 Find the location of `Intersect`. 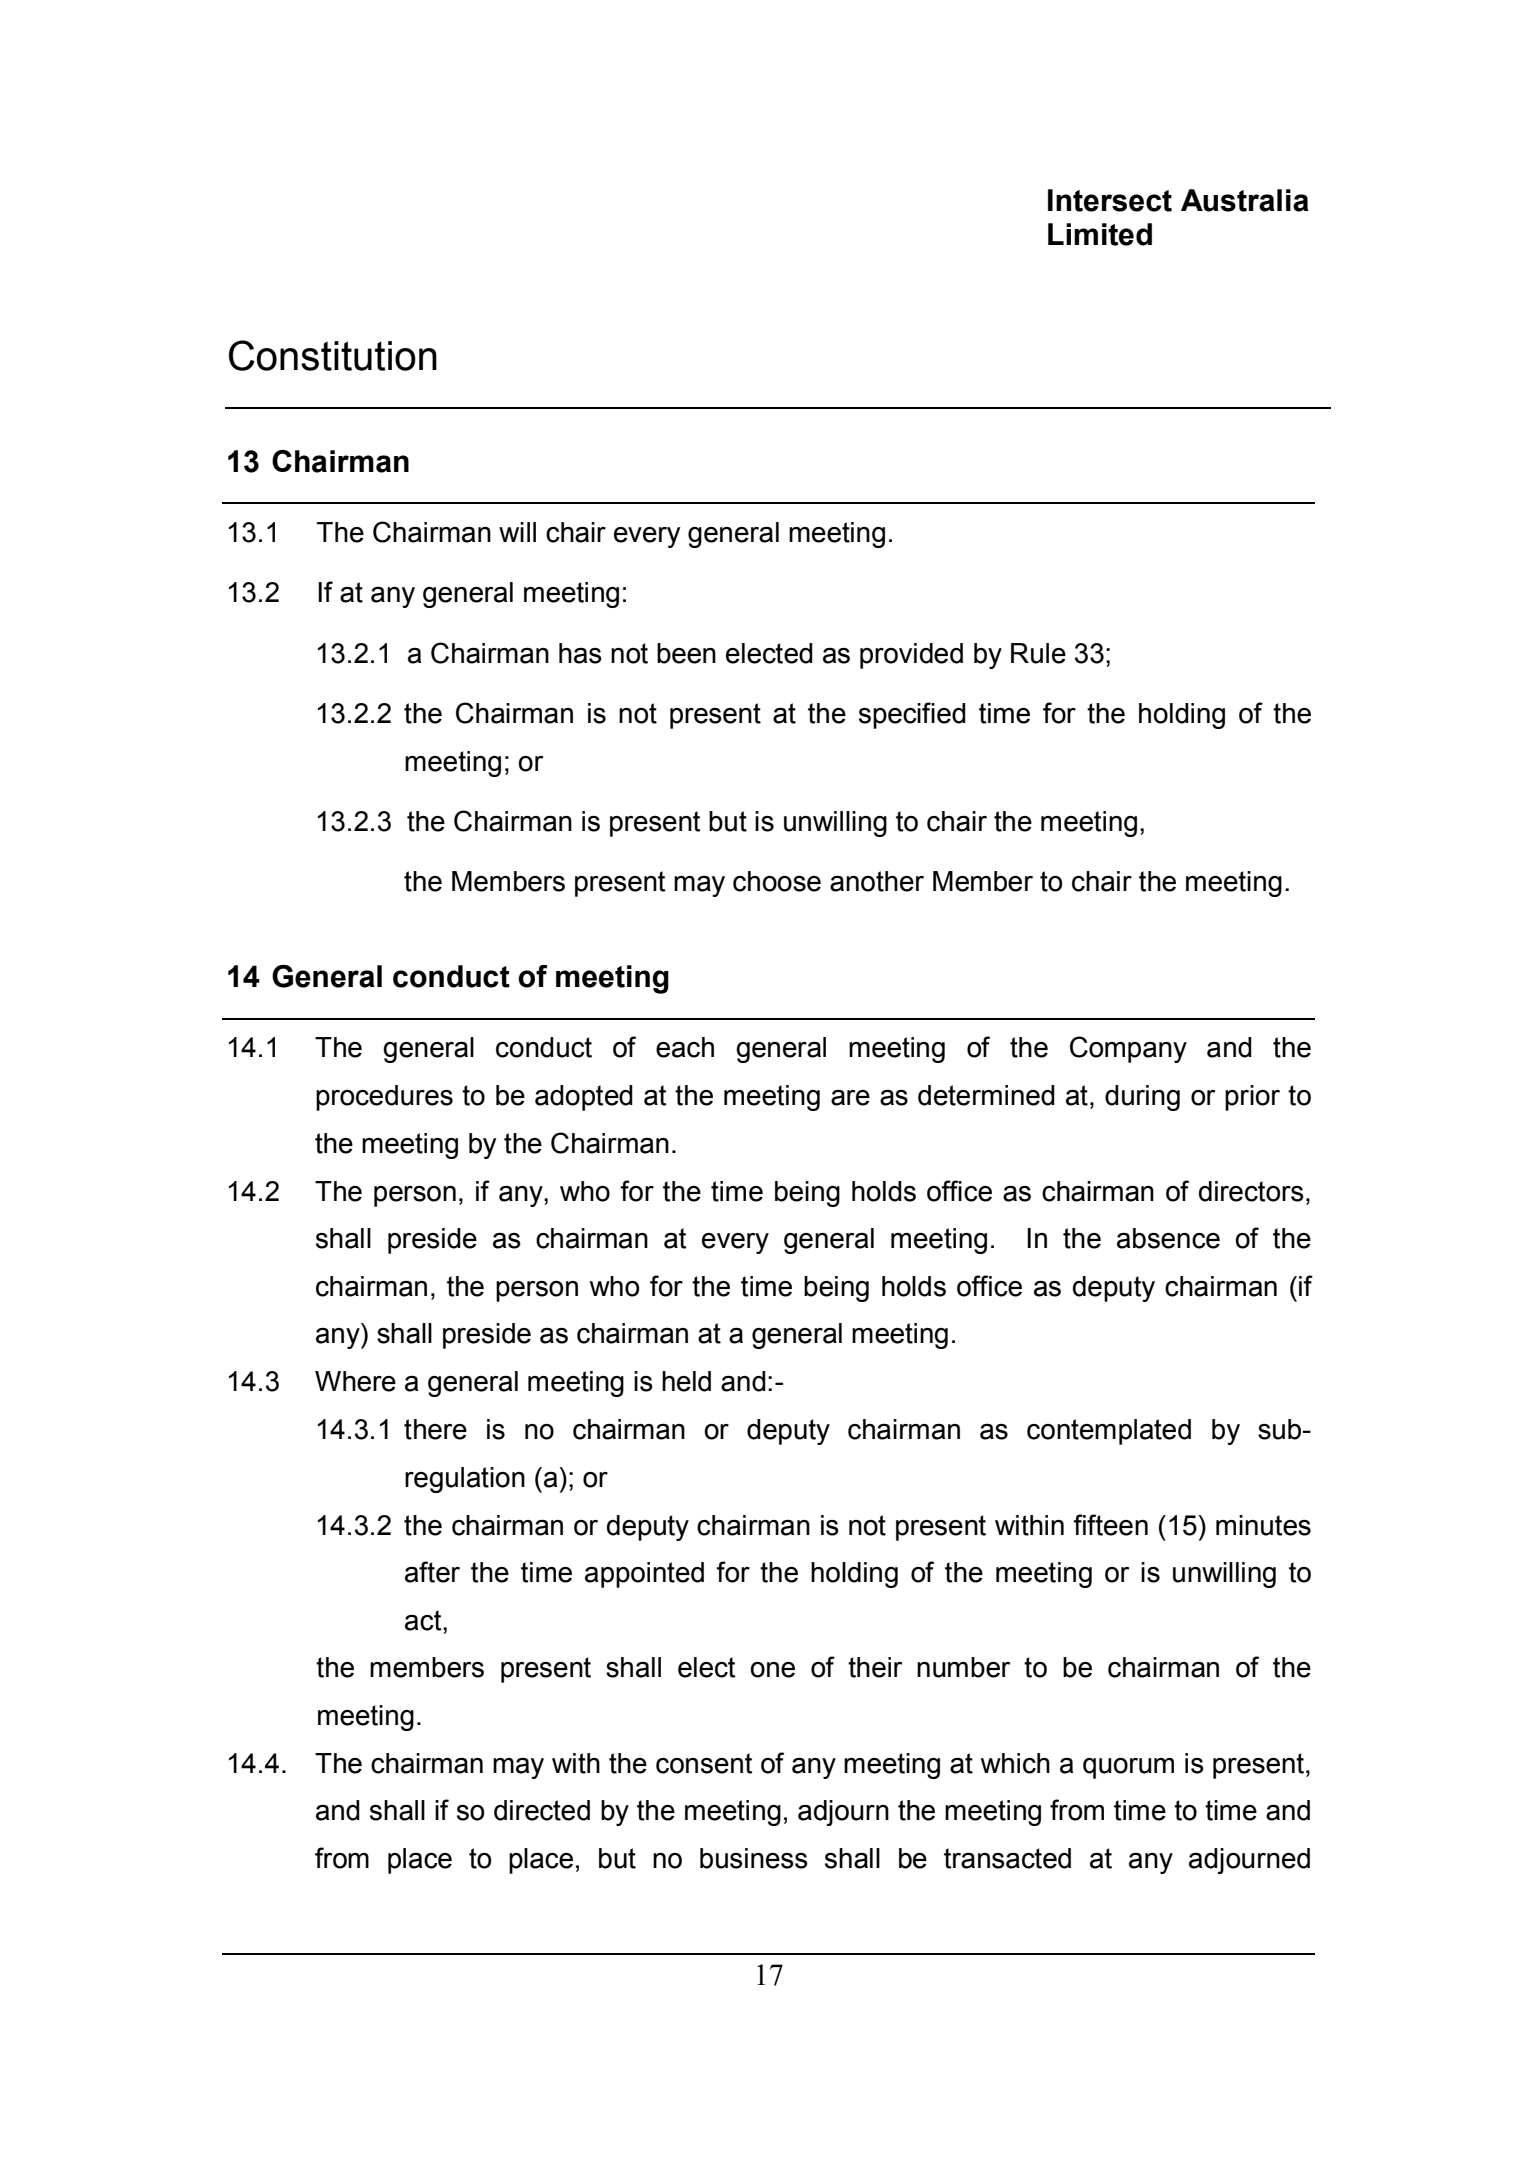

Intersect is located at coordinates (1110, 200).
